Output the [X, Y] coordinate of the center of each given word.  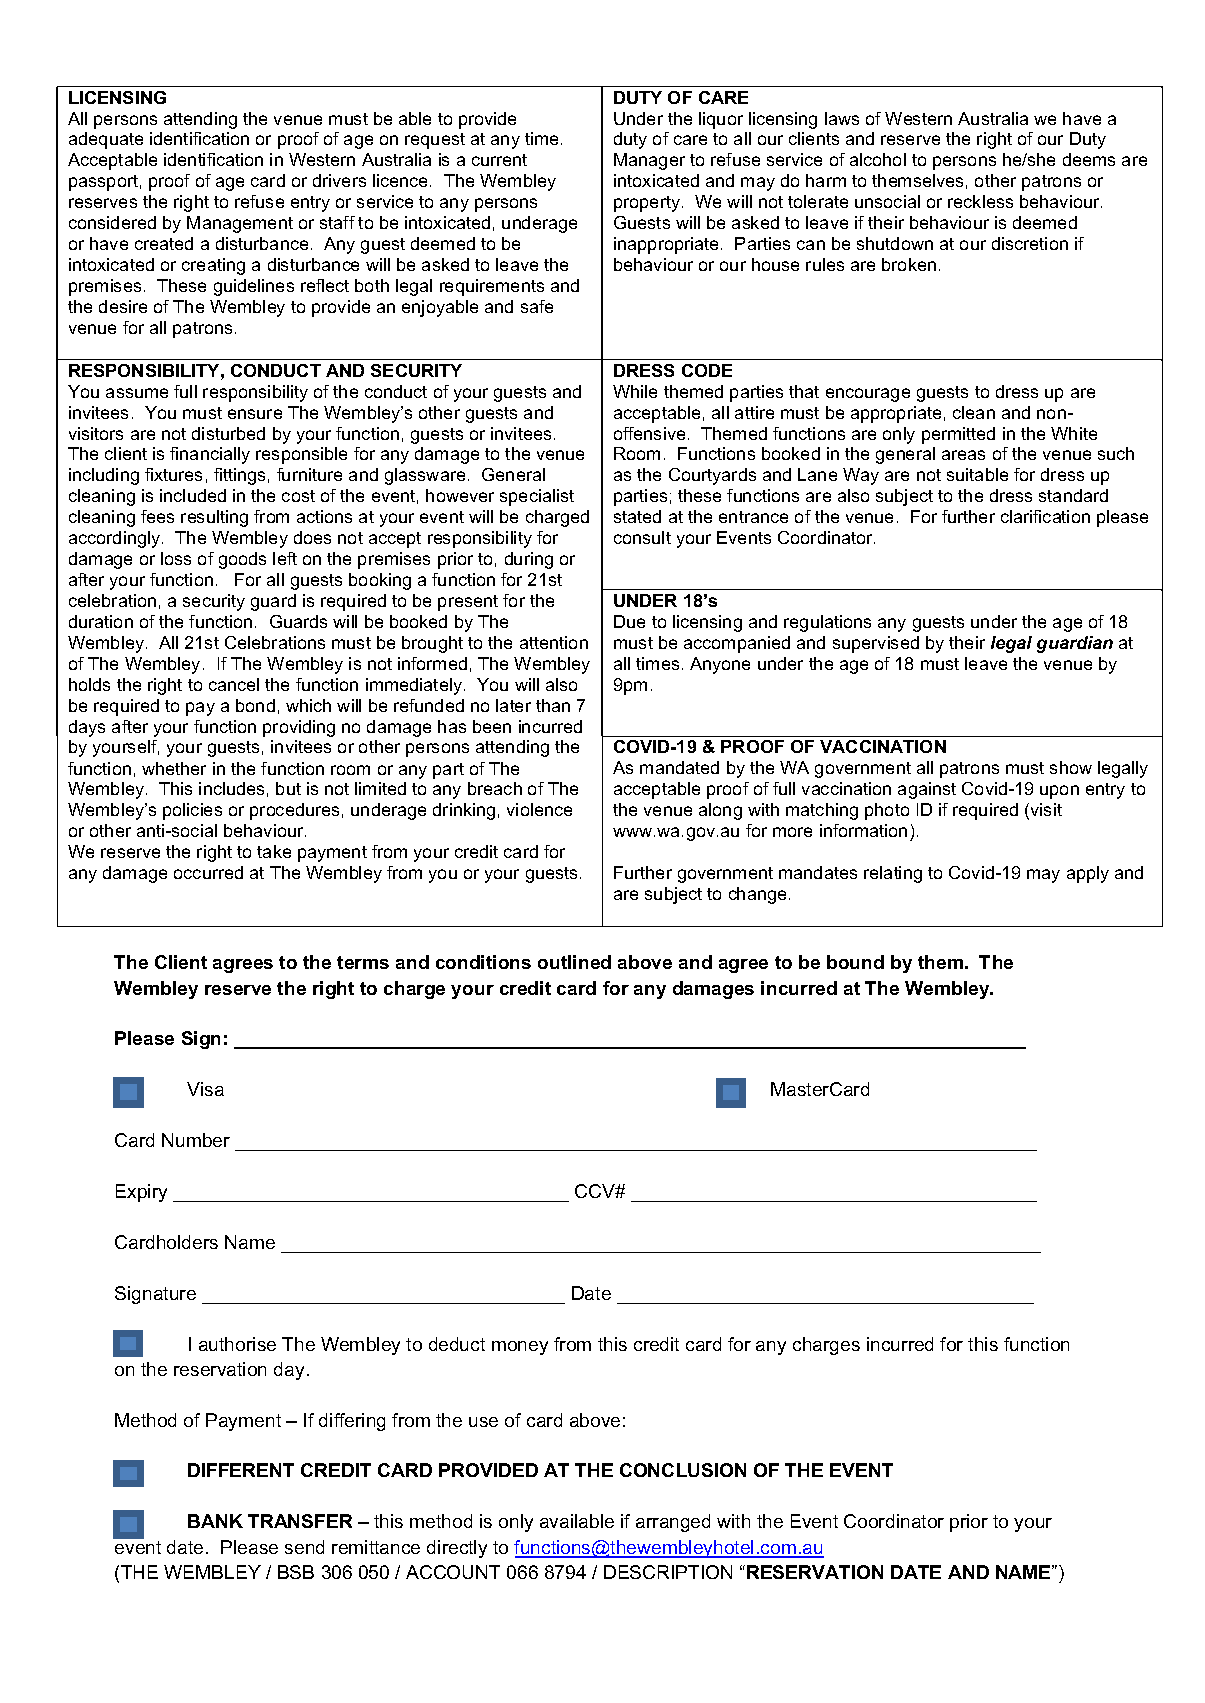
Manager [649, 161]
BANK [215, 1521]
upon [1059, 792]
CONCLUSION [683, 1470]
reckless [980, 201]
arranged [673, 1523]
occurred [208, 872]
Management [240, 224]
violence [539, 809]
